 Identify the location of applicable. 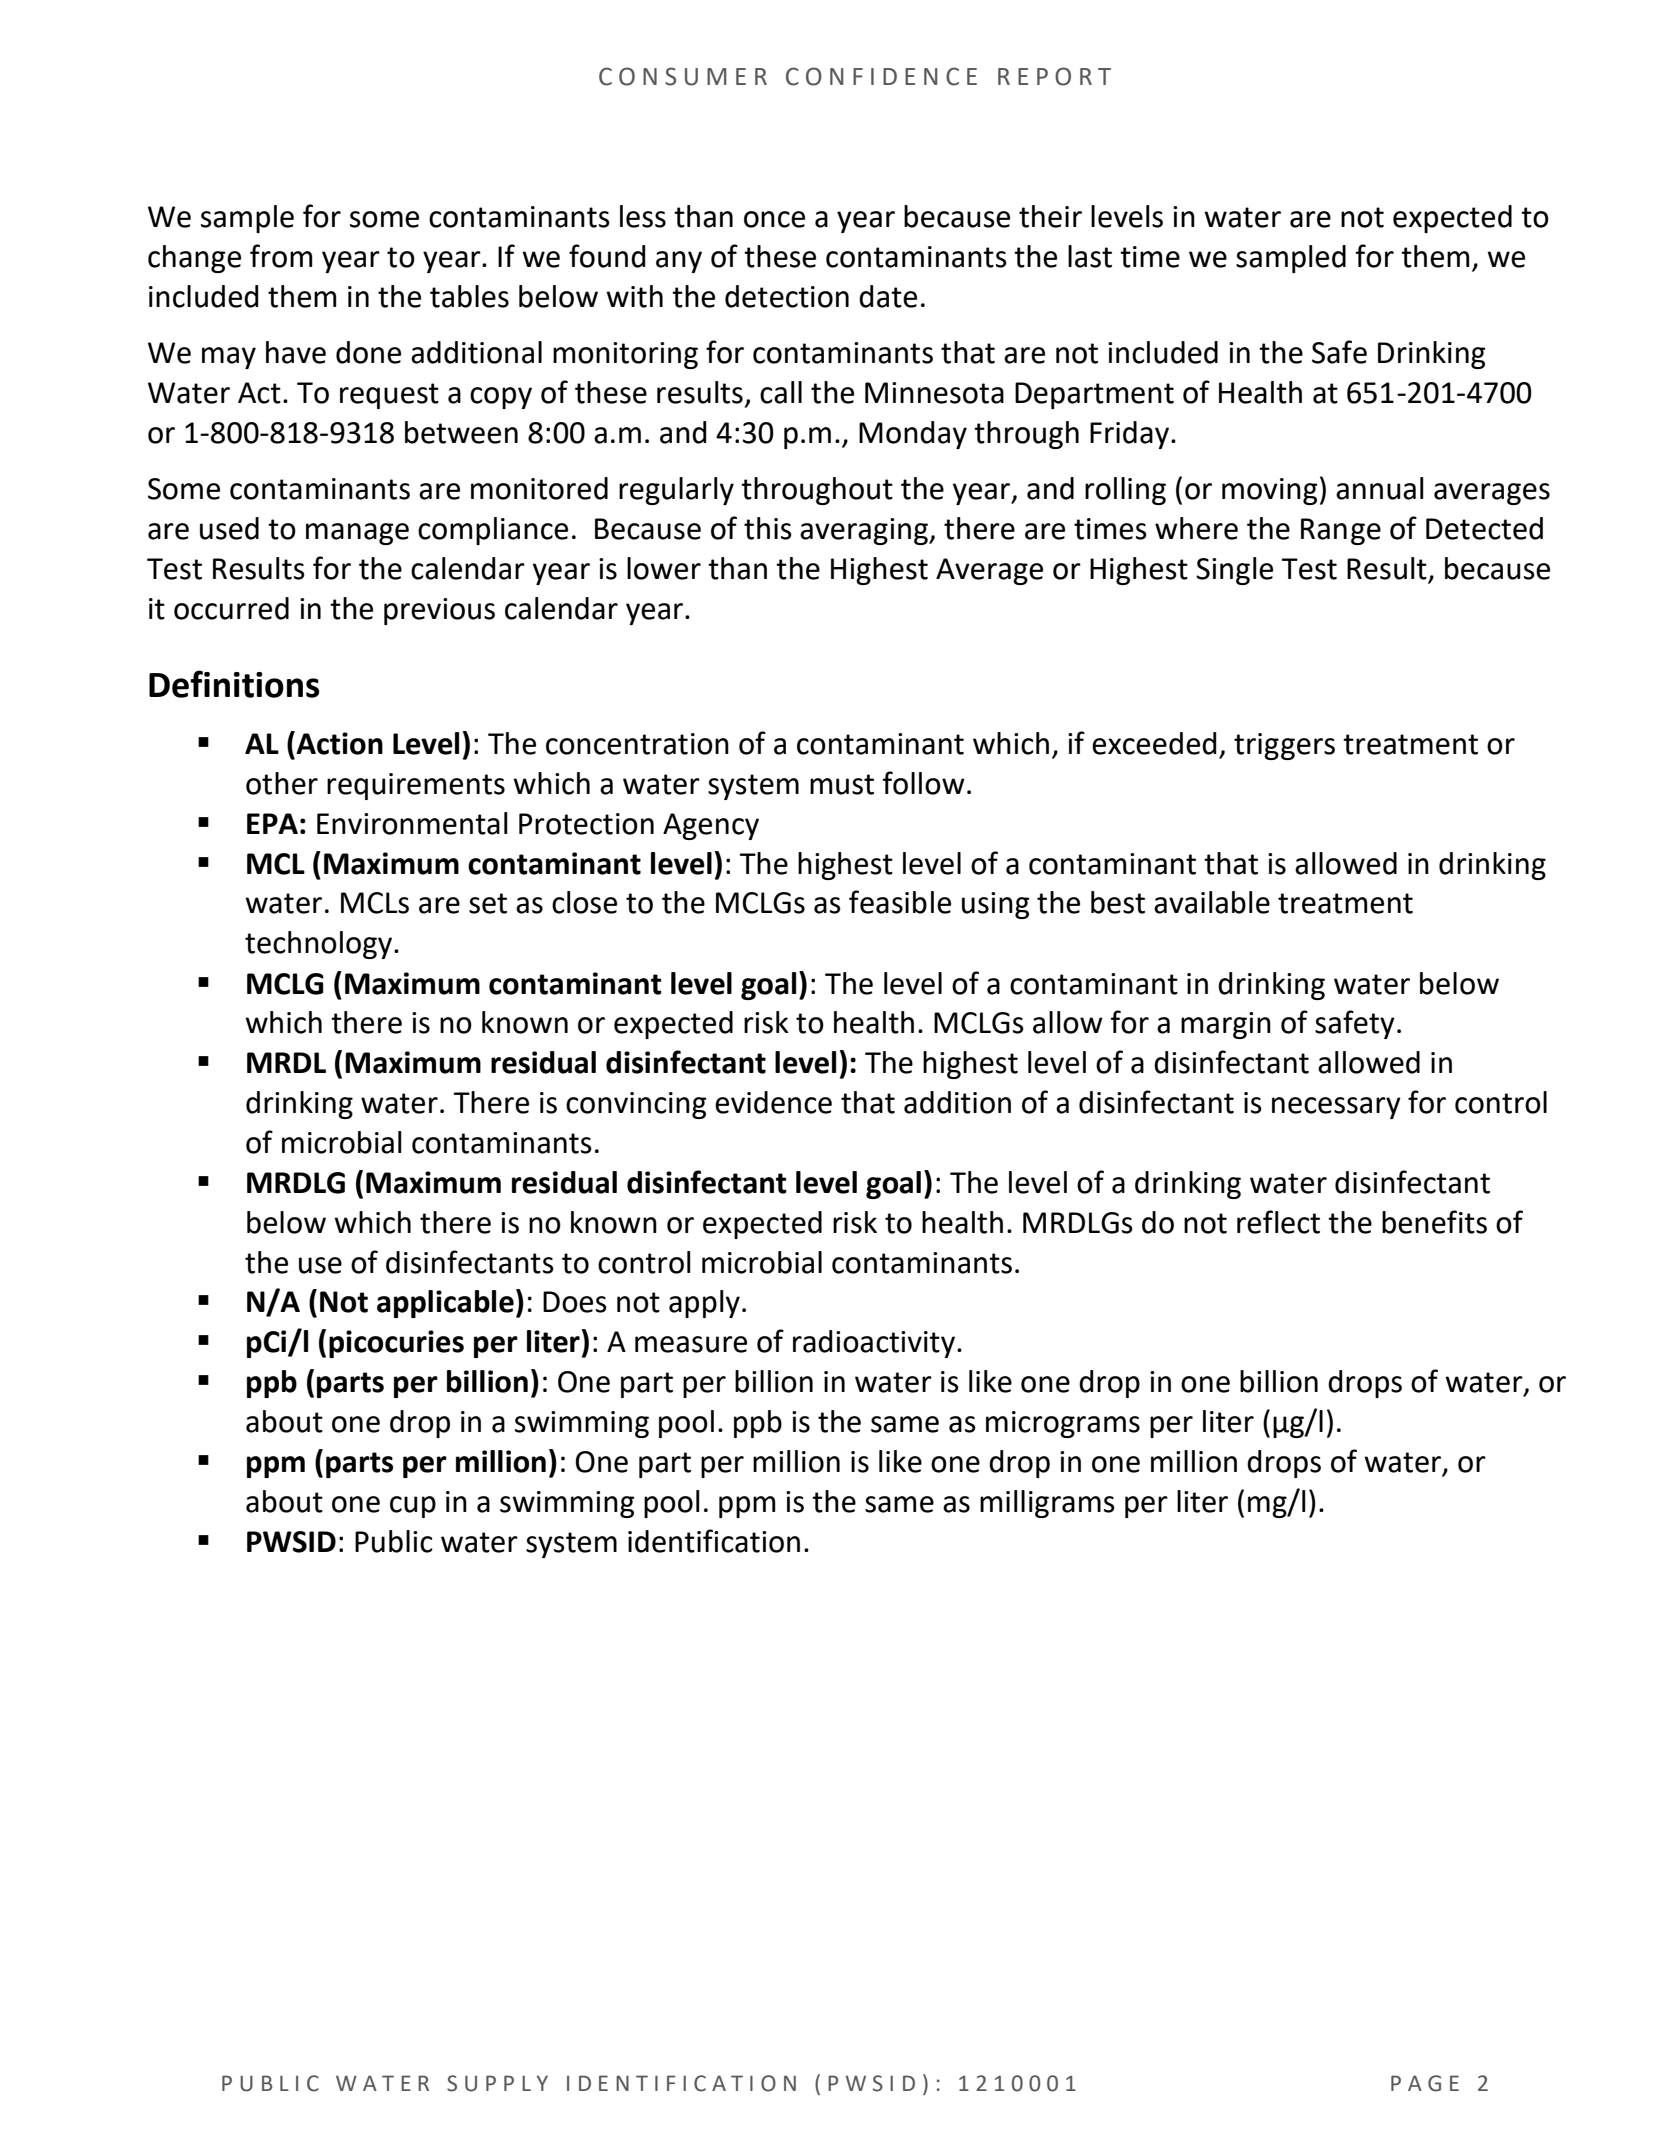
(445, 1304).
